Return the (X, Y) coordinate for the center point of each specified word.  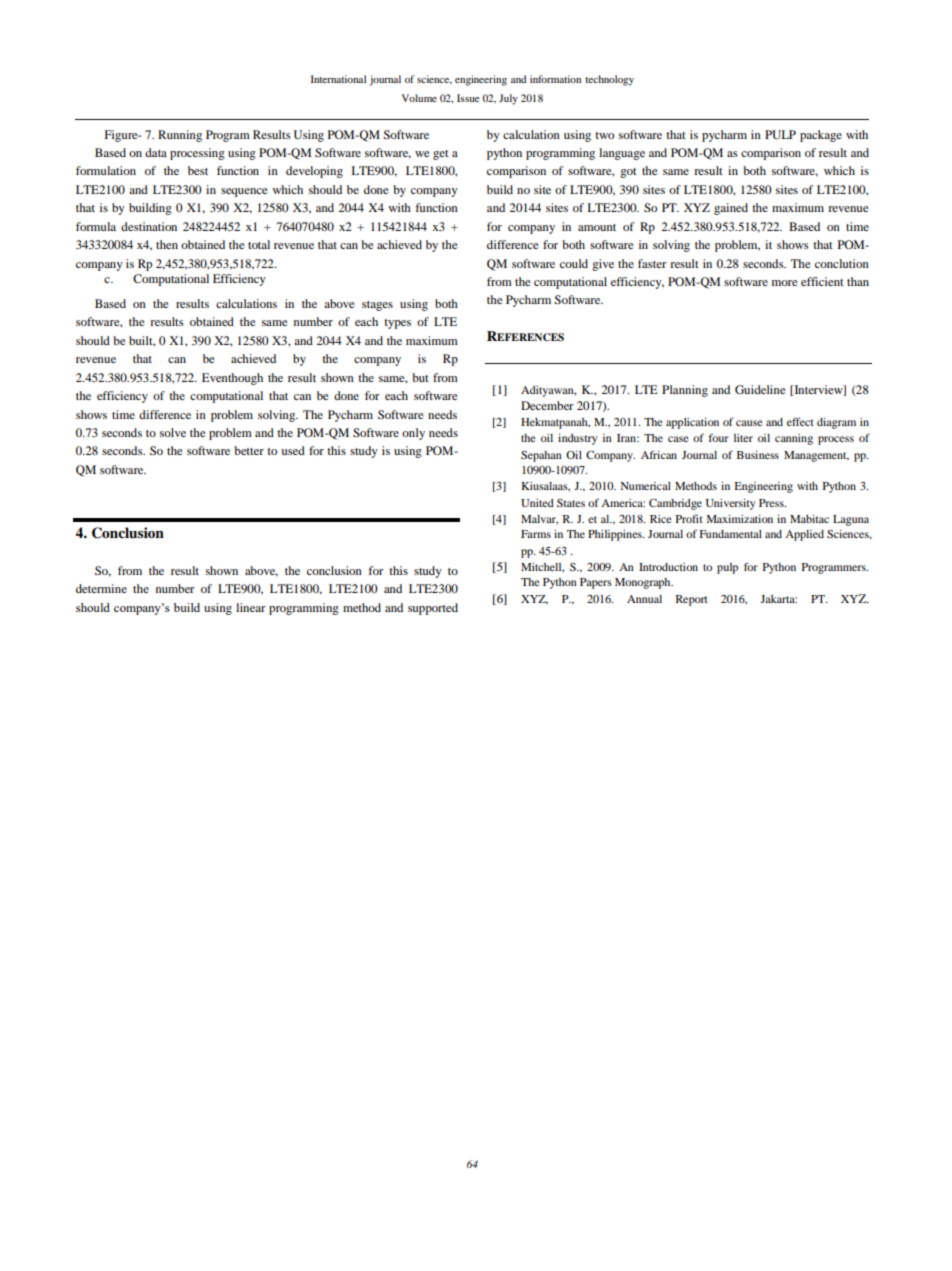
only (413, 434)
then (167, 244)
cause (749, 423)
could (574, 263)
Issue (468, 98)
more (785, 283)
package (821, 136)
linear (251, 607)
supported (433, 609)
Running (180, 136)
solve (173, 432)
